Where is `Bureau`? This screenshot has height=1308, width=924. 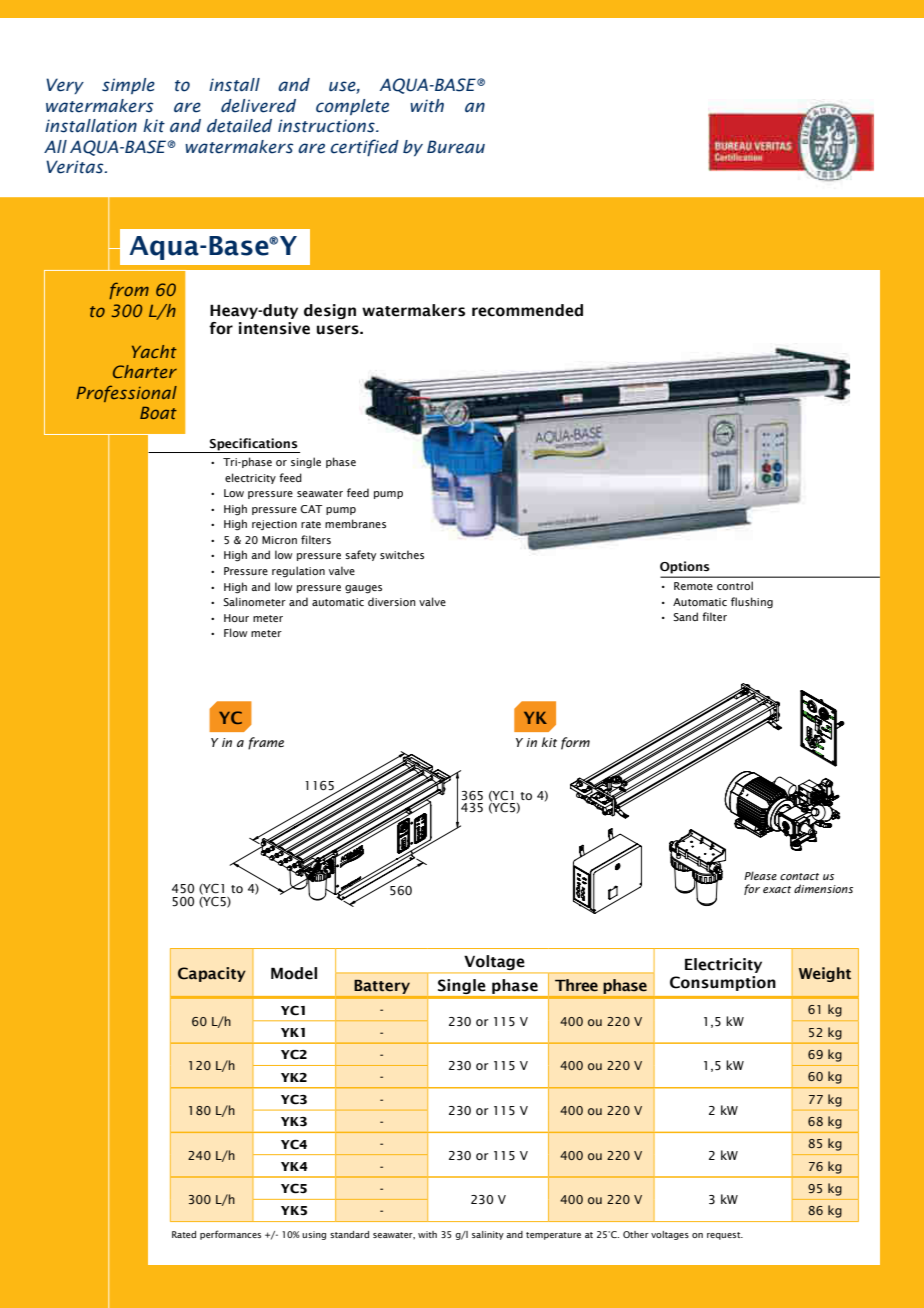 Bureau is located at coordinates (456, 147).
